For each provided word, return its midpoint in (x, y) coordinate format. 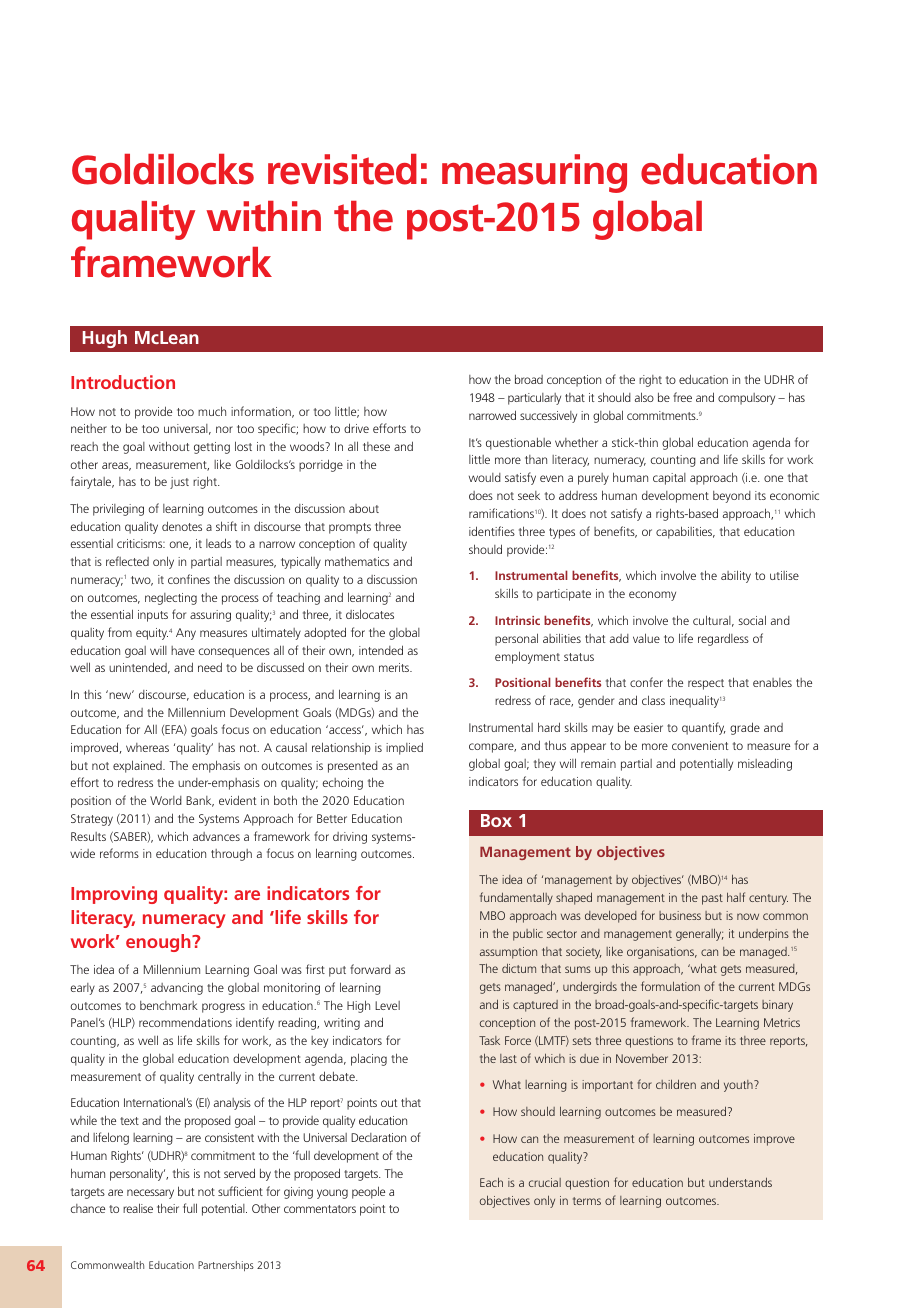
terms (587, 1201)
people (368, 1192)
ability (736, 576)
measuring (534, 173)
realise (138, 1208)
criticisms (141, 543)
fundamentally (516, 898)
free (682, 397)
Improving (114, 895)
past (712, 899)
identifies (492, 531)
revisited (342, 169)
